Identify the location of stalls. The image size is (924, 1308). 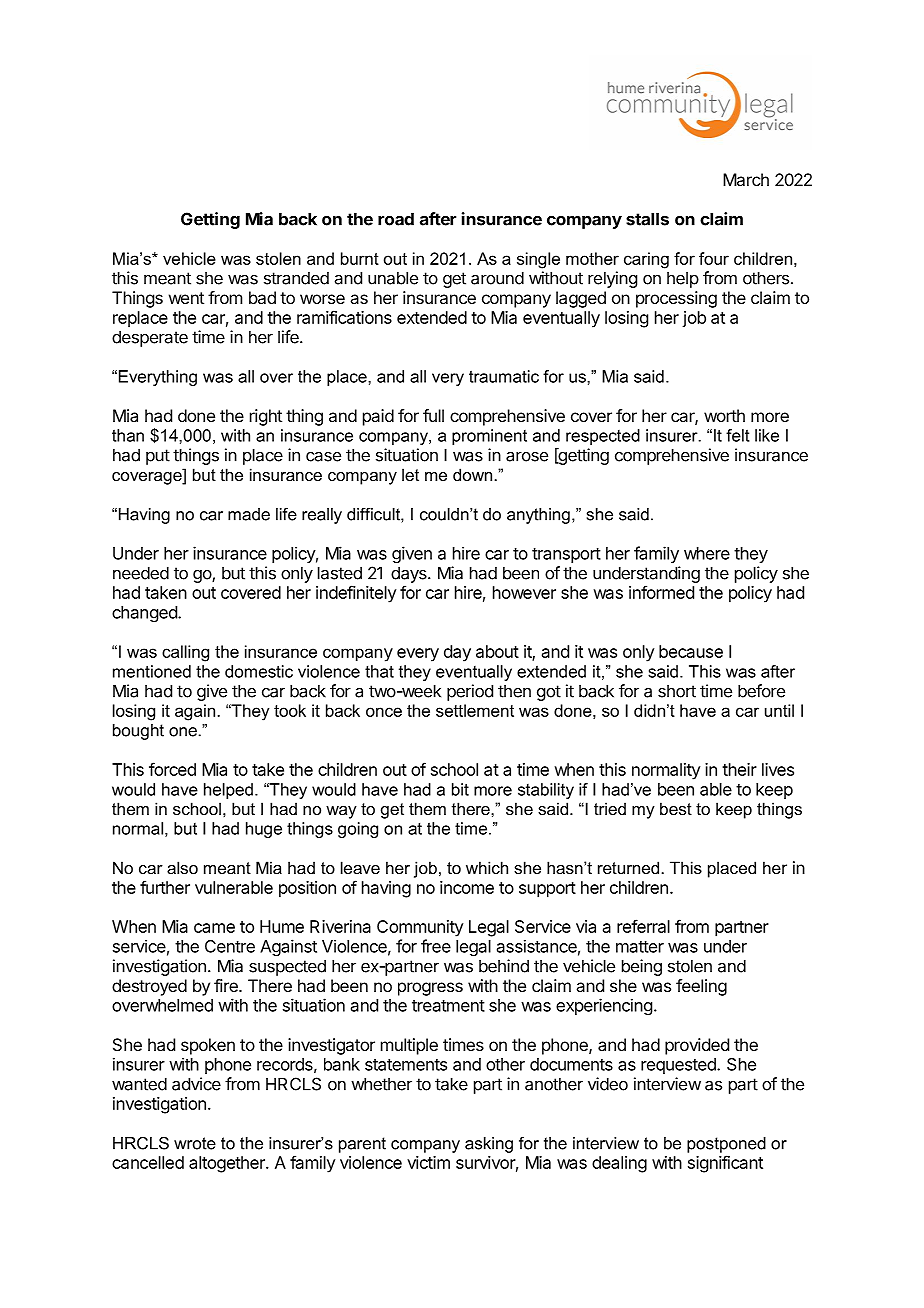
(647, 219).
